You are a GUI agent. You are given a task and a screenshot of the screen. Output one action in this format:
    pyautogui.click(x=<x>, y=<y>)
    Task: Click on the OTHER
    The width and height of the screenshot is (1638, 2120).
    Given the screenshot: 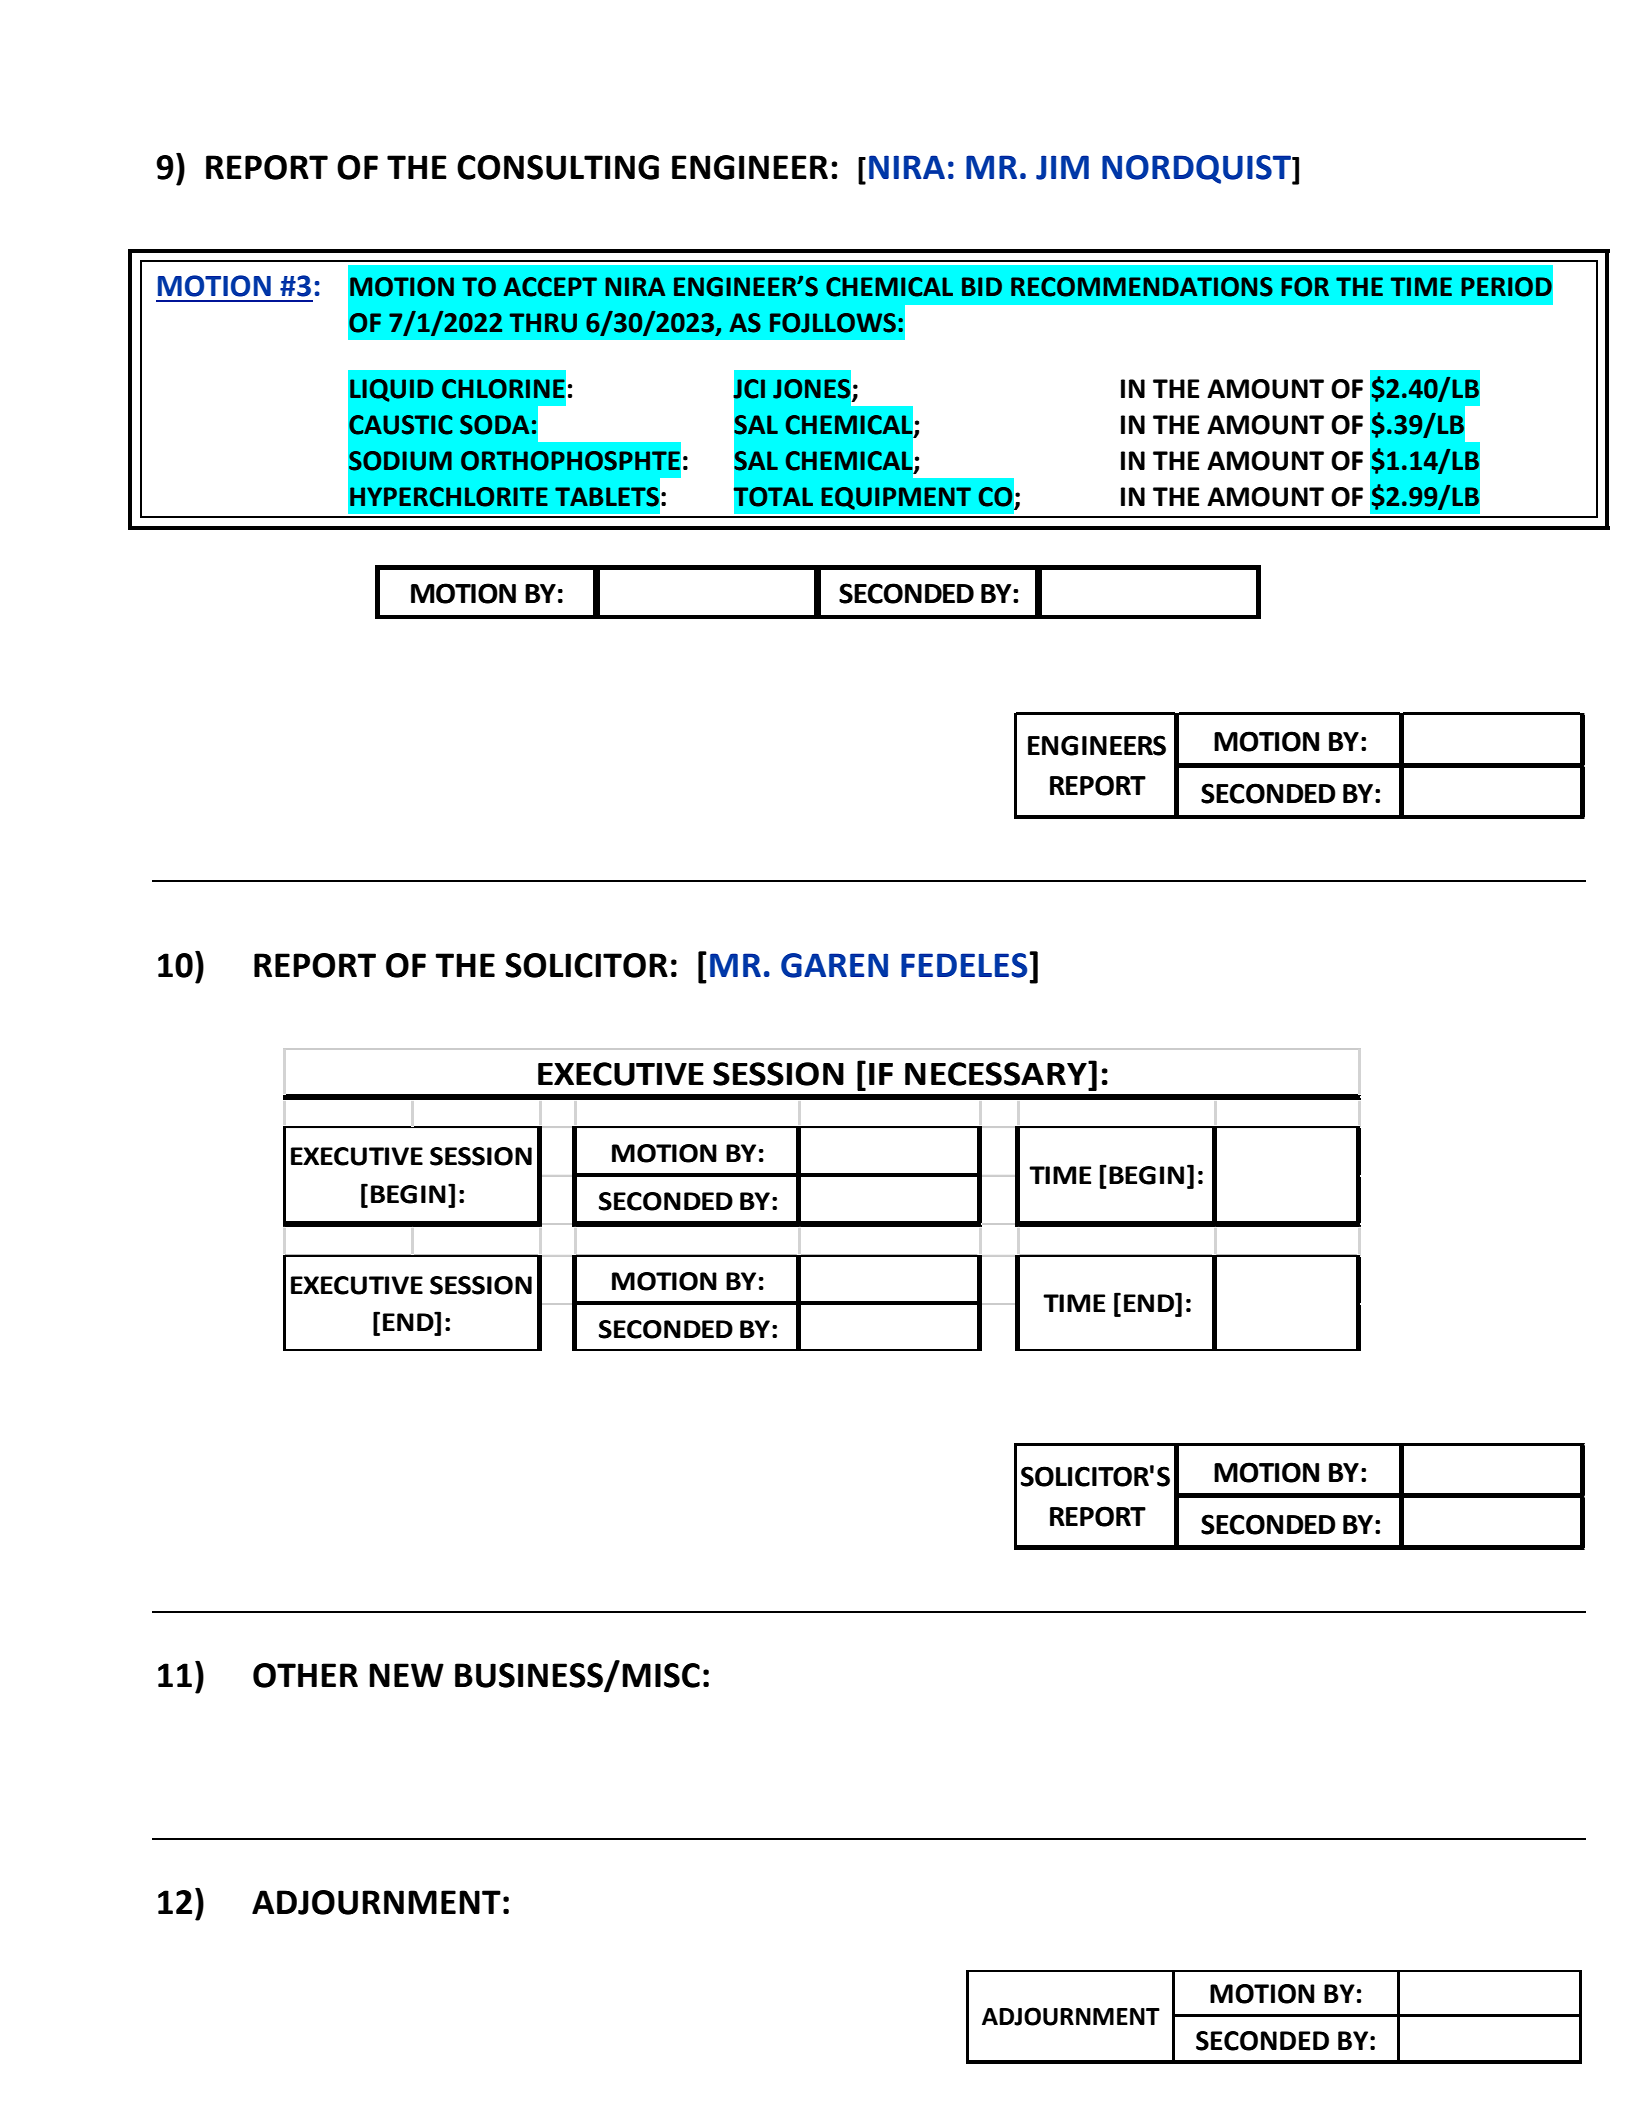 What is the action you would take?
    pyautogui.click(x=305, y=1675)
